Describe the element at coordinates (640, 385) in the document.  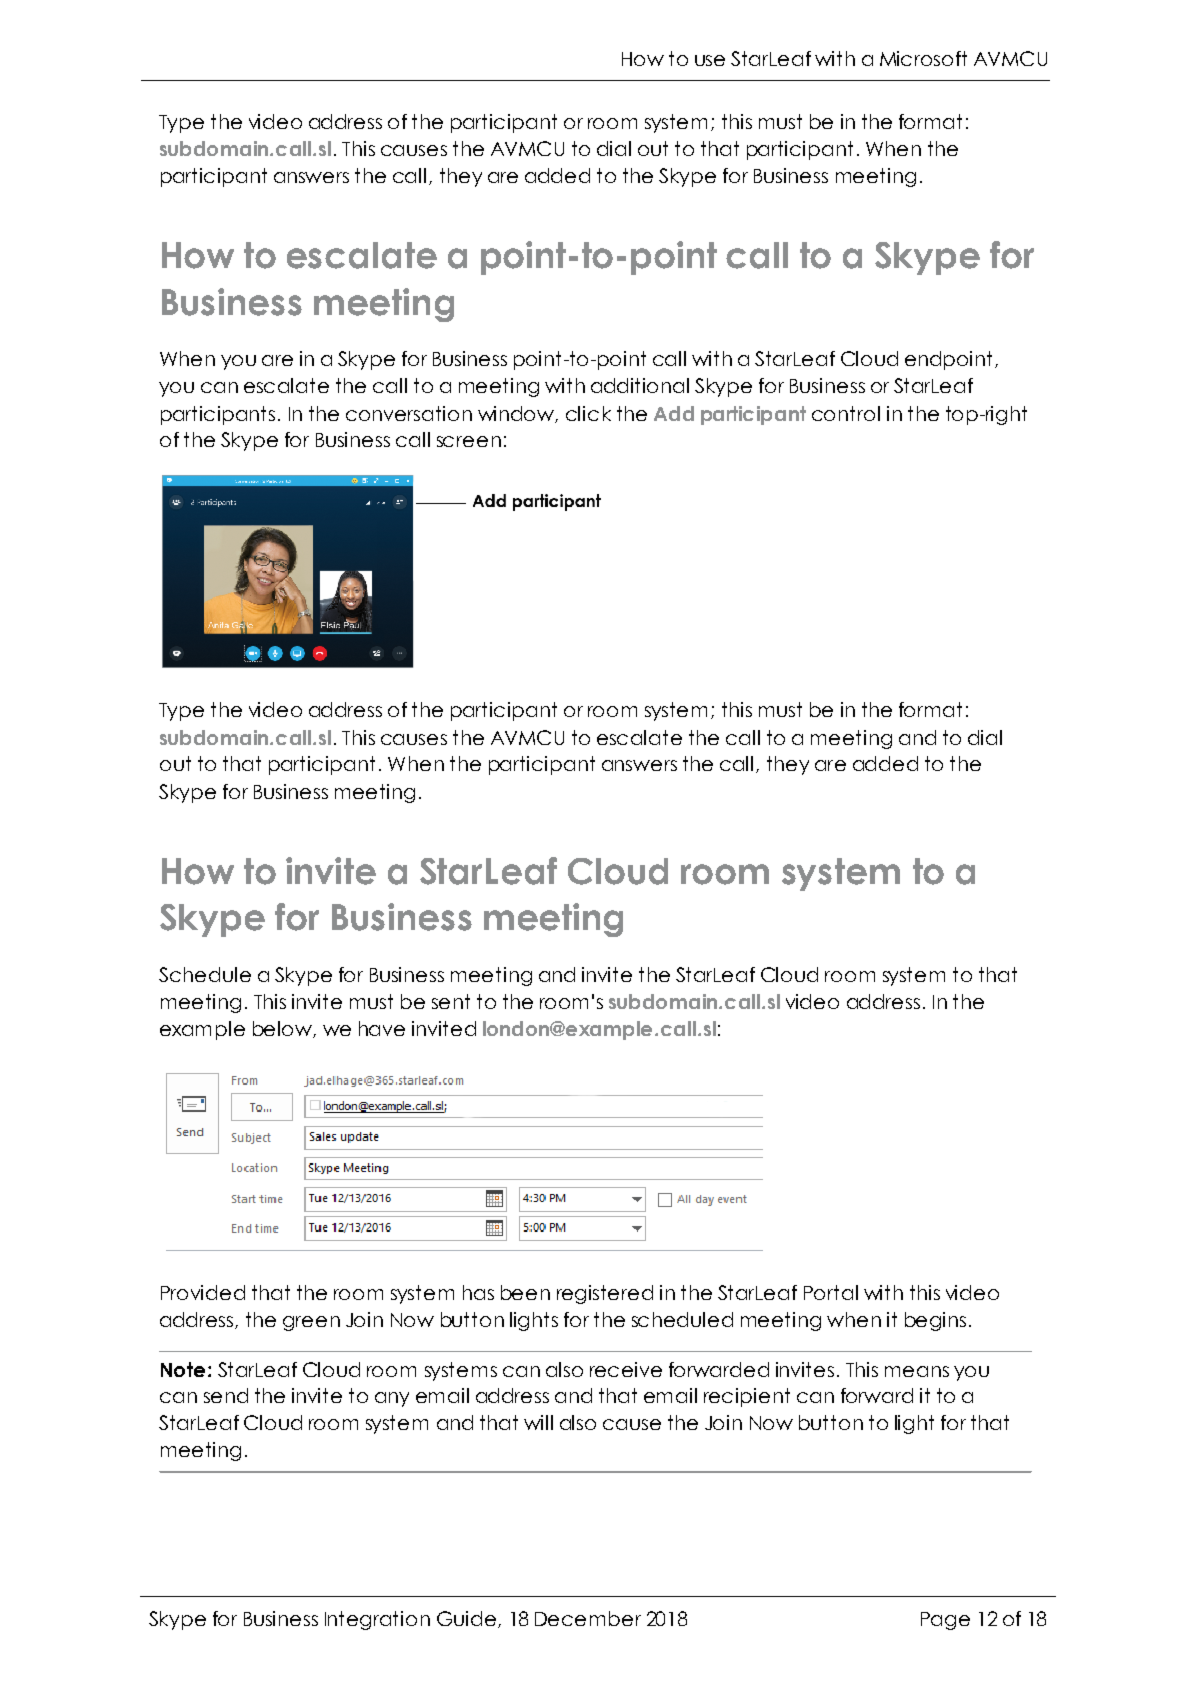
I see `additional` at that location.
